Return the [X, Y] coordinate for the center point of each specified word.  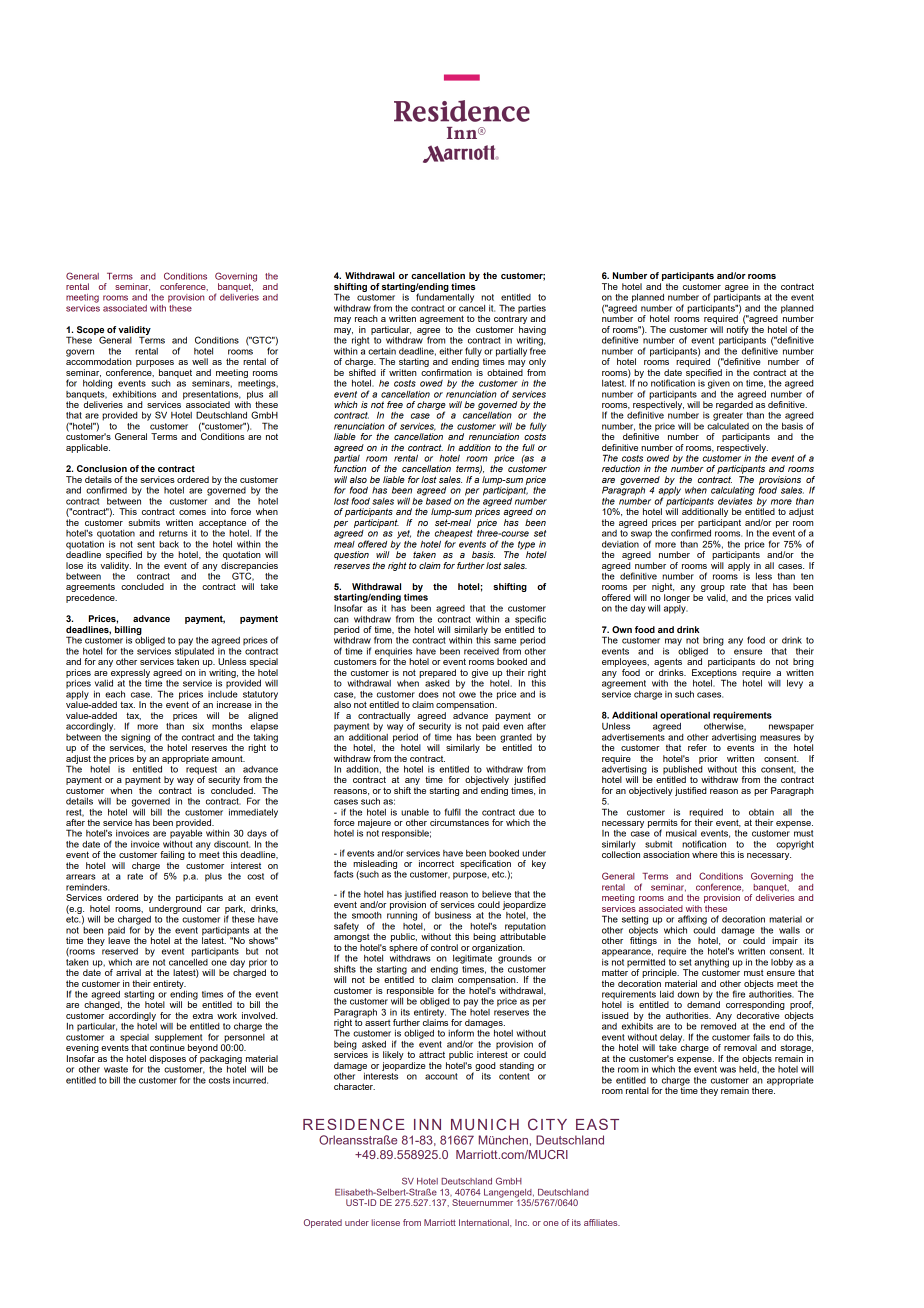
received [481, 651]
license [386, 1222]
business [453, 915]
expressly [130, 673]
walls [789, 930]
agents [668, 664]
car [213, 909]
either [451, 351]
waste [116, 1069]
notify [738, 330]
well [200, 361]
